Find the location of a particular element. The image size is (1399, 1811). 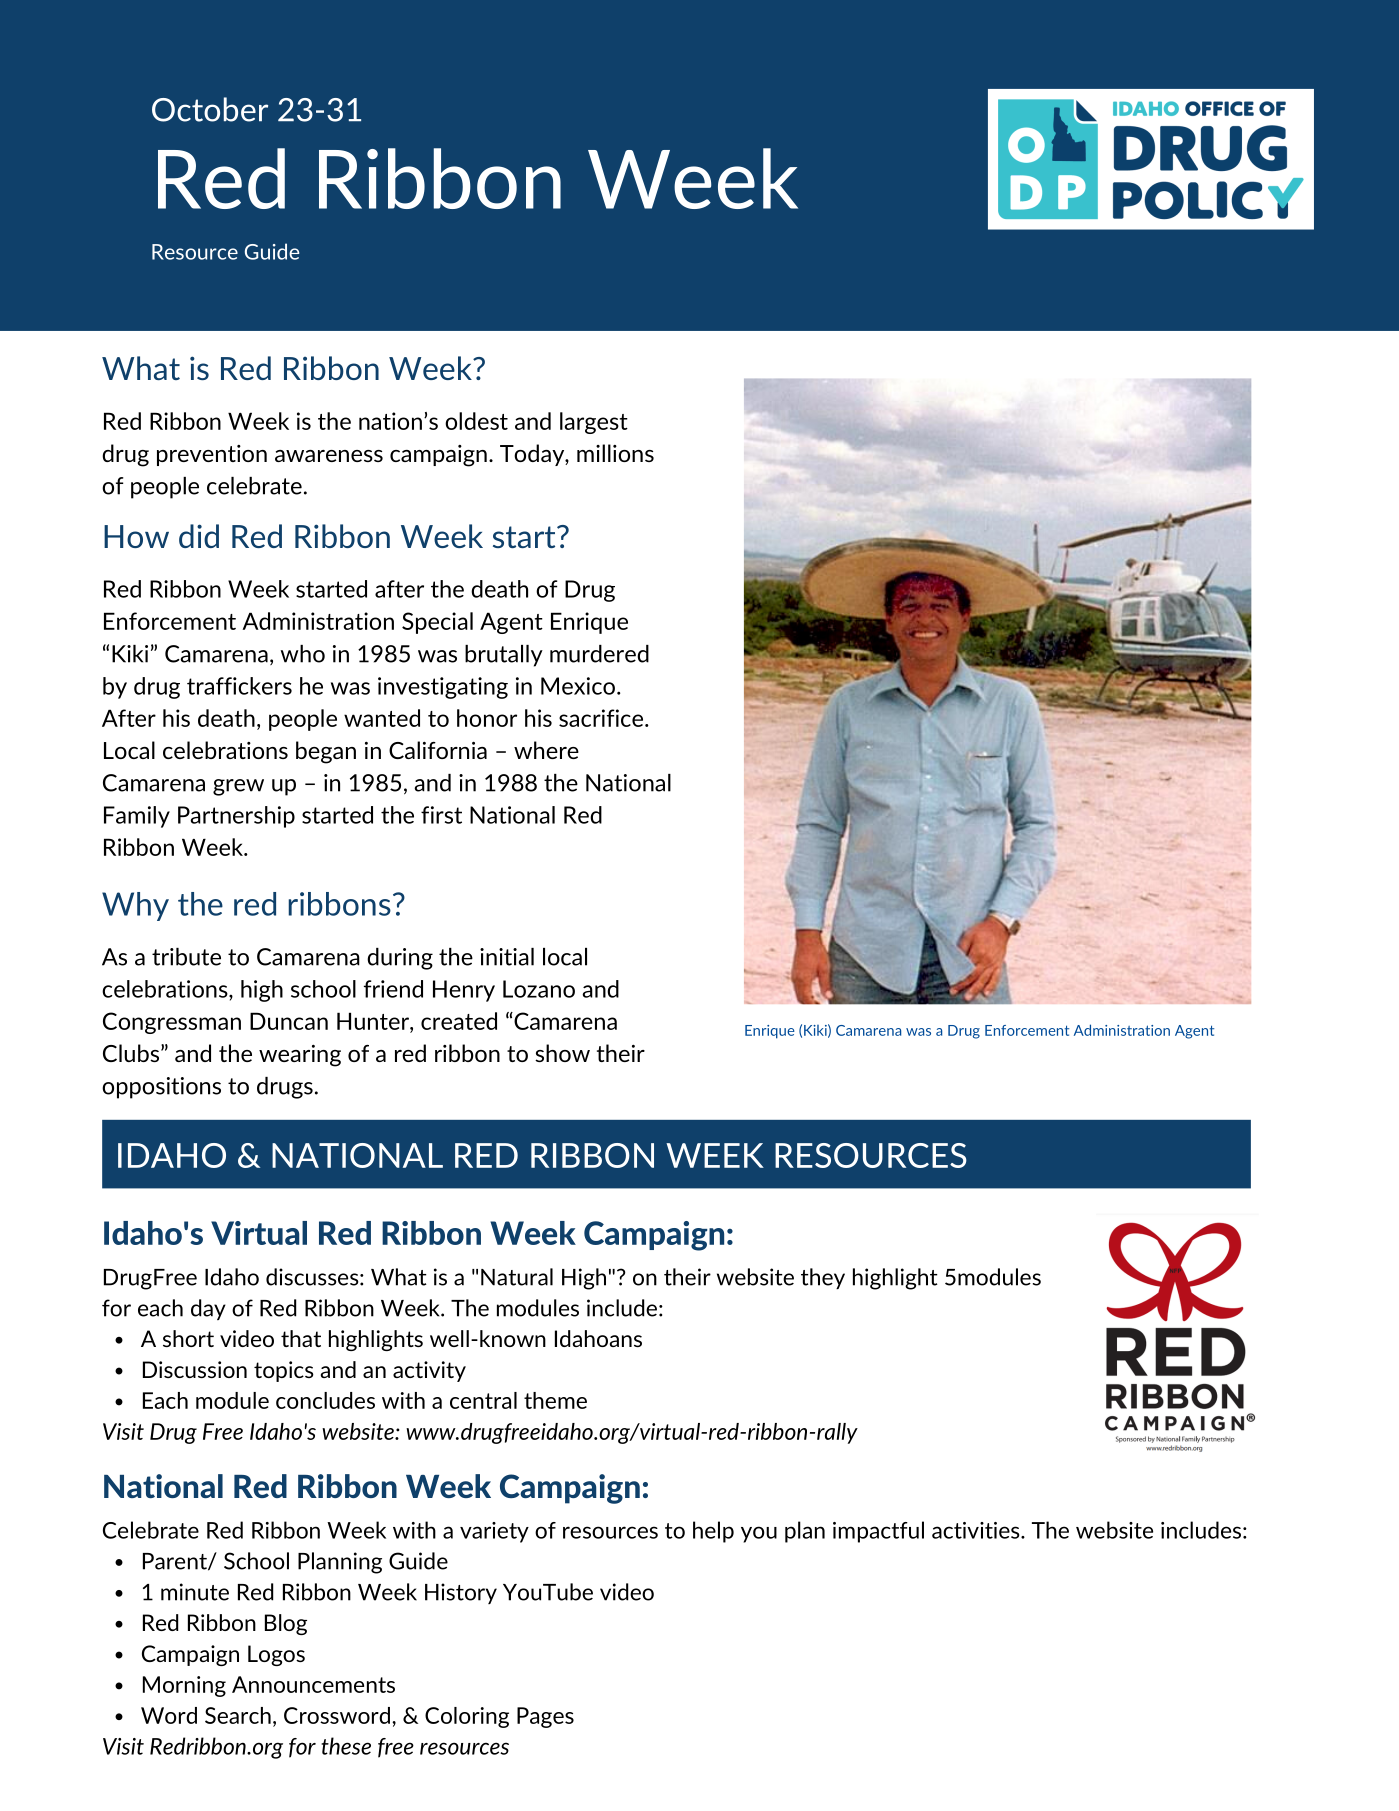

sacrifice is located at coordinates (601, 718).
